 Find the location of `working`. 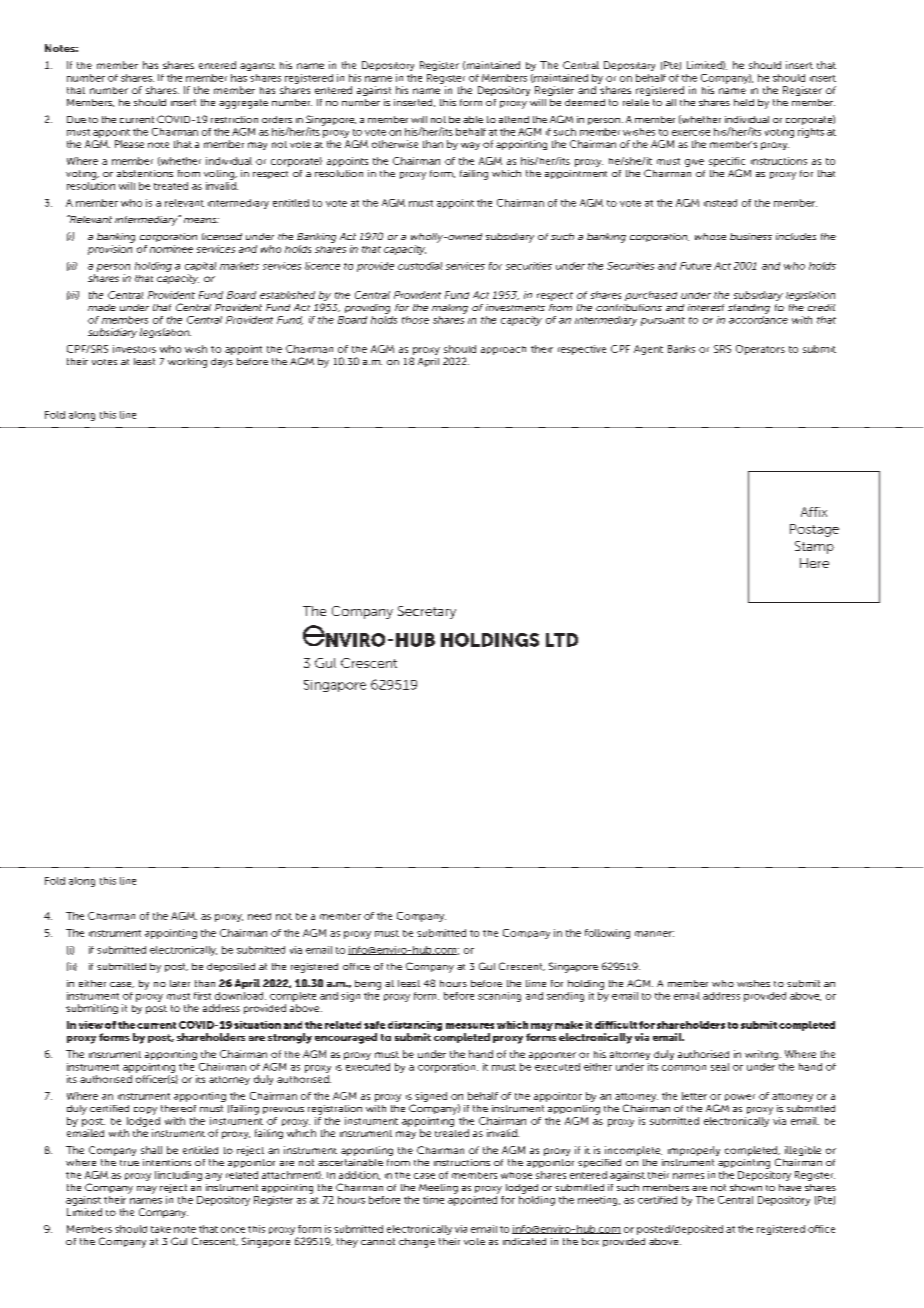

working is located at coordinates (187, 363).
